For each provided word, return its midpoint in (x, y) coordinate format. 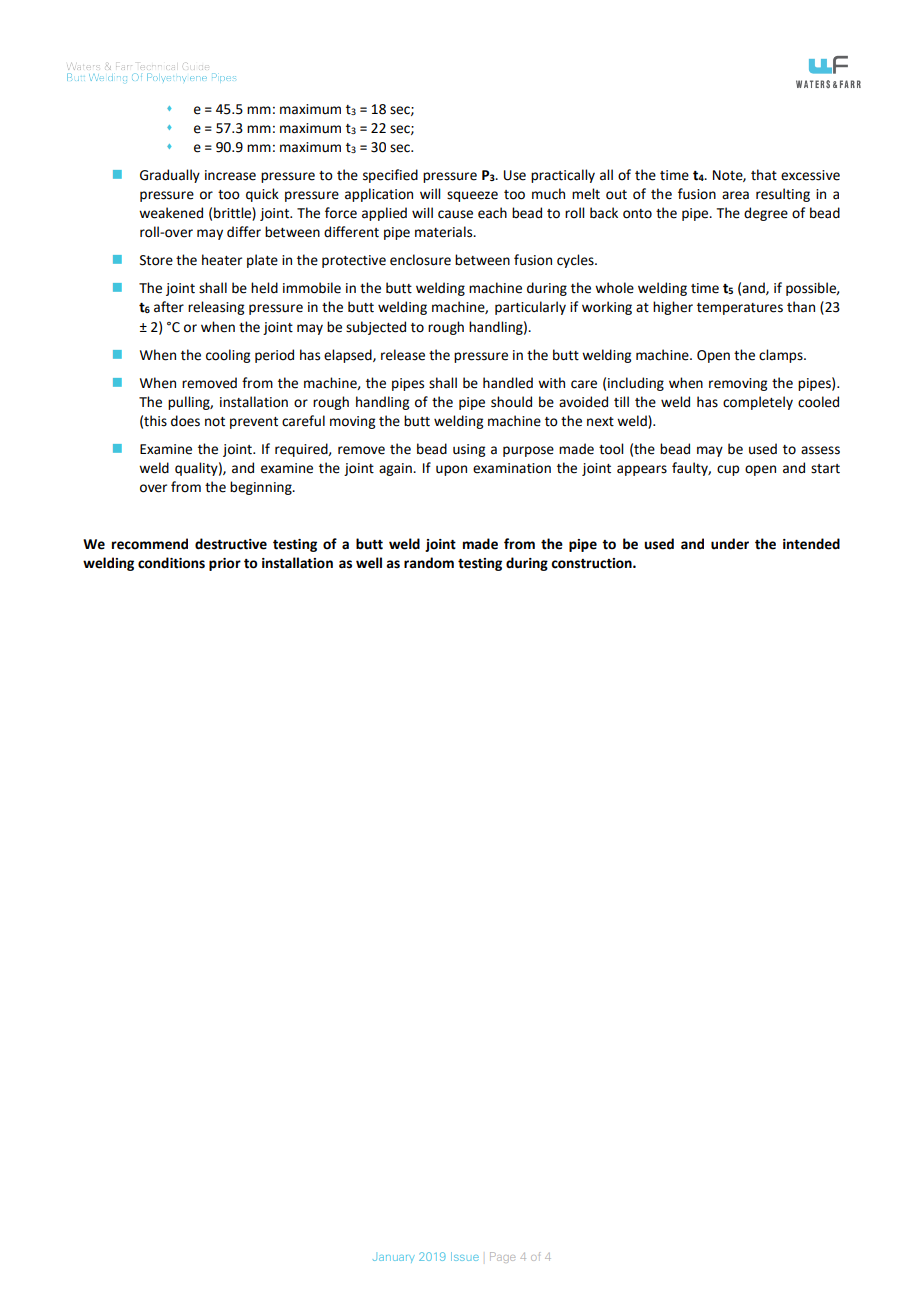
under (730, 544)
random (429, 563)
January (394, 1259)
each (492, 213)
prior (225, 564)
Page (502, 1257)
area (735, 195)
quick (262, 195)
